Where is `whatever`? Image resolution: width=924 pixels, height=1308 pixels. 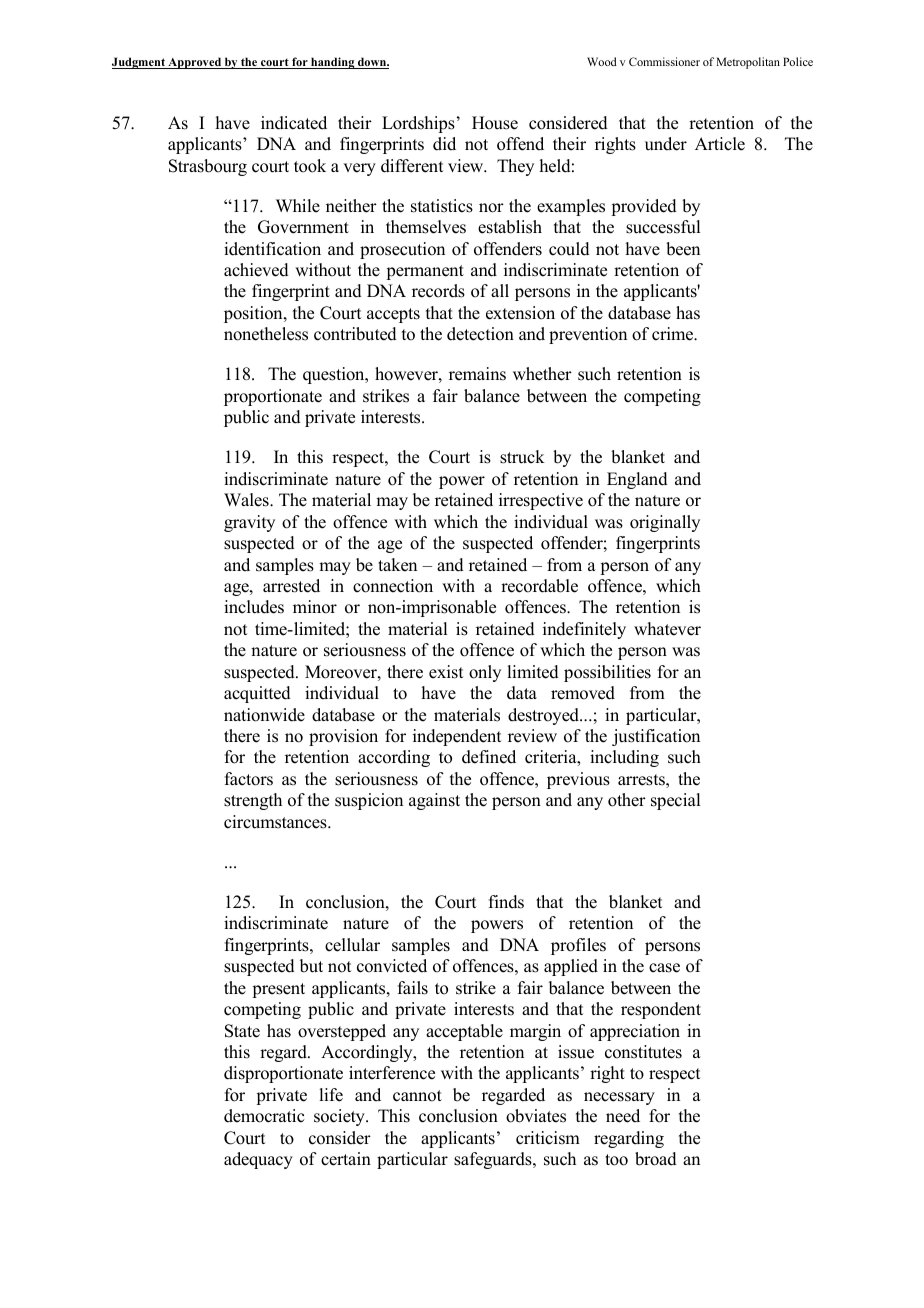
whatever is located at coordinates (667, 629).
